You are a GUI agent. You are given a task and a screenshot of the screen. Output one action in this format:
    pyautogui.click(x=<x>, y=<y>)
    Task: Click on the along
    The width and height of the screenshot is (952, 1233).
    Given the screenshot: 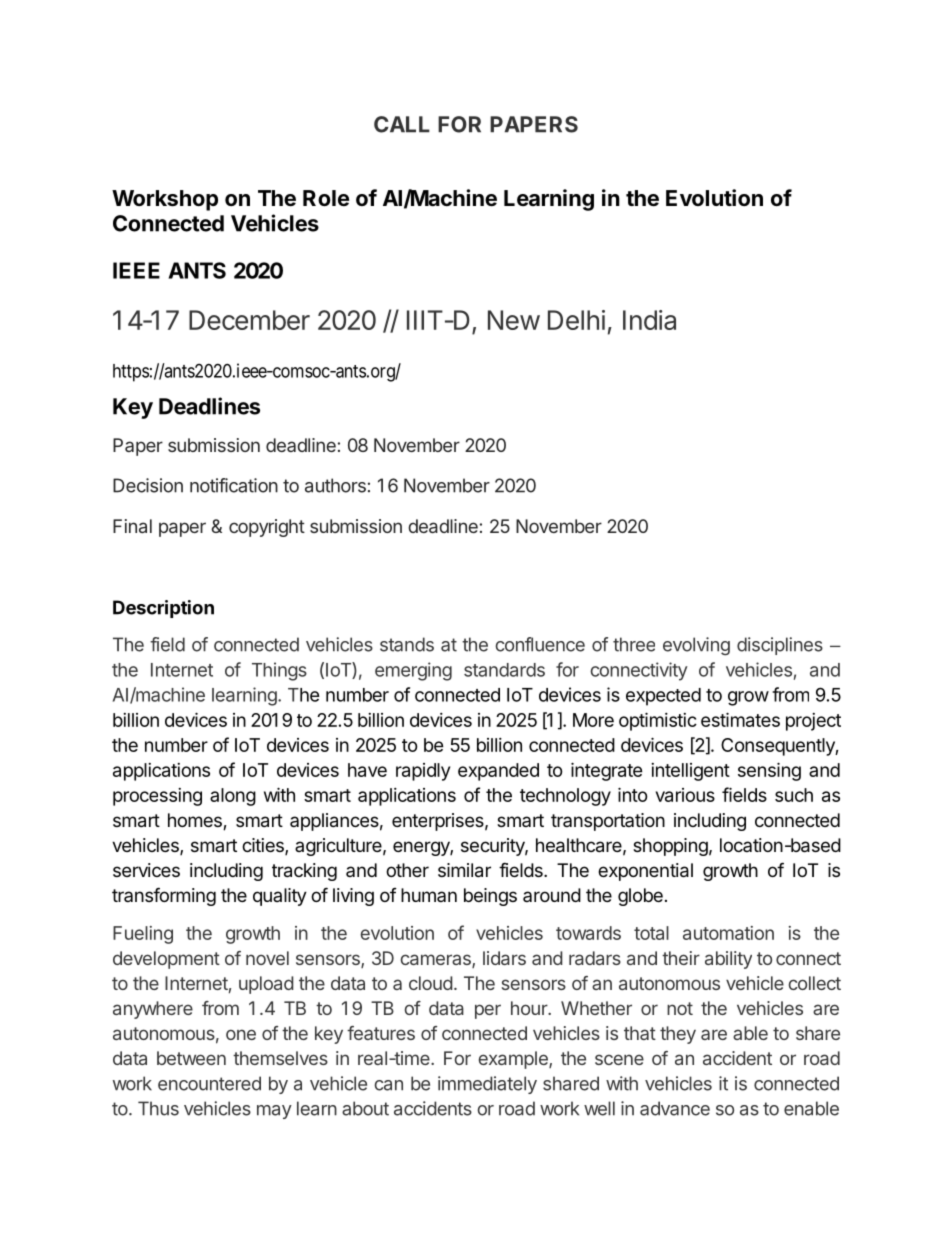 What is the action you would take?
    pyautogui.click(x=233, y=797)
